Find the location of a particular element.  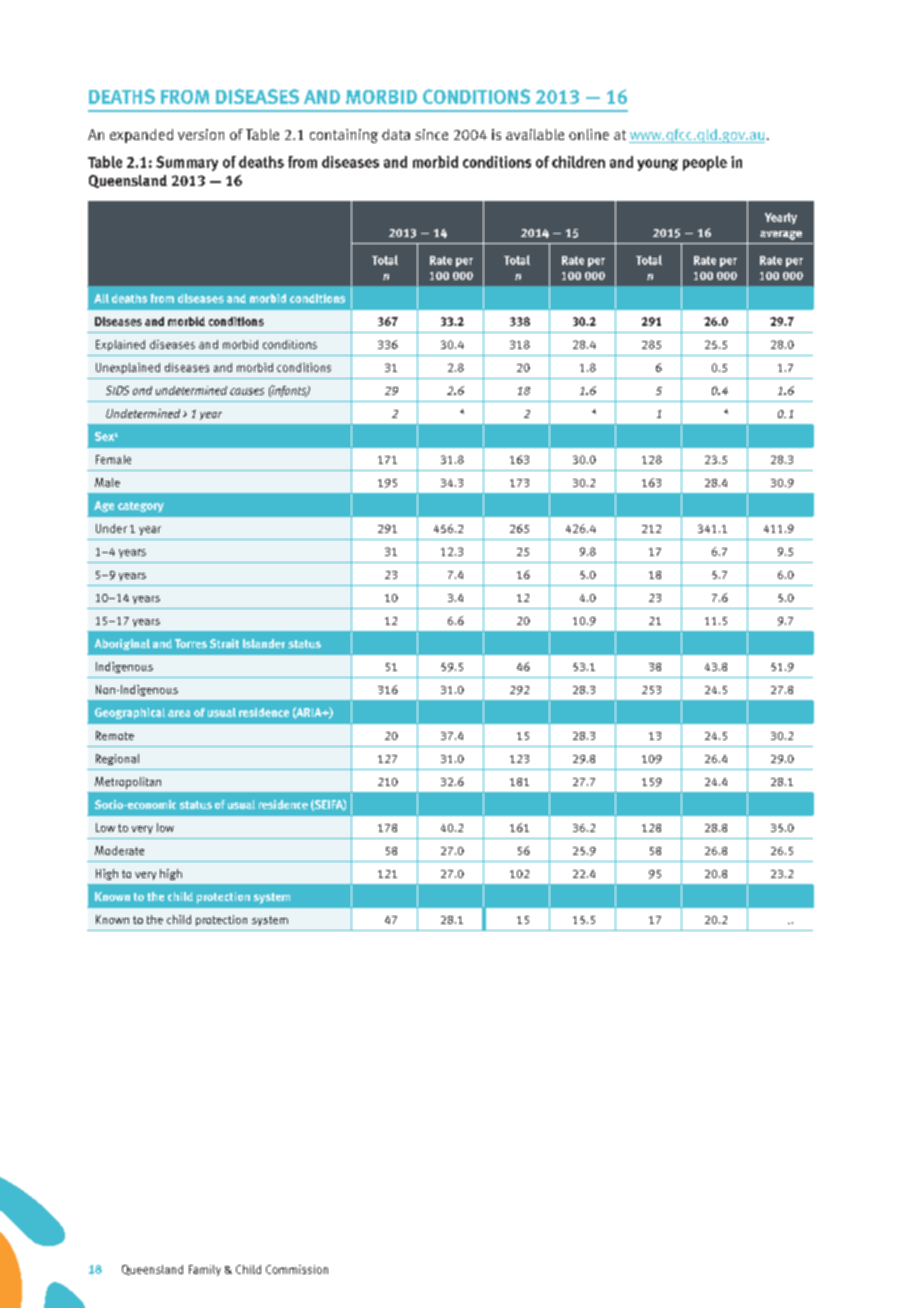

Summary is located at coordinates (187, 163).
